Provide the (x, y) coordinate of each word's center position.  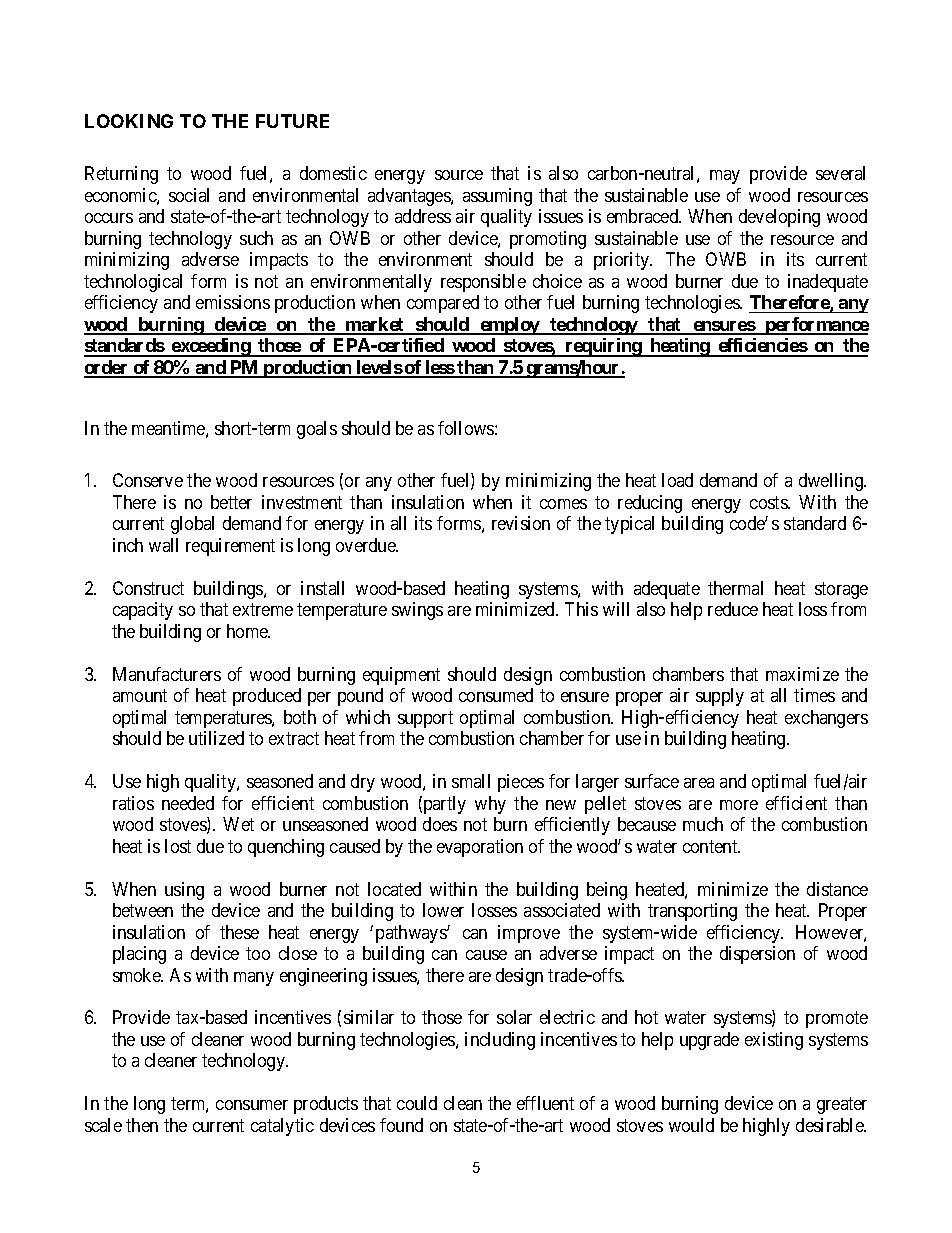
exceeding (211, 347)
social (189, 195)
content (711, 846)
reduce (733, 609)
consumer (252, 1105)
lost (178, 846)
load (677, 480)
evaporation (480, 848)
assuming (497, 197)
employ (510, 326)
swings (417, 611)
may (725, 177)
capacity (143, 611)
